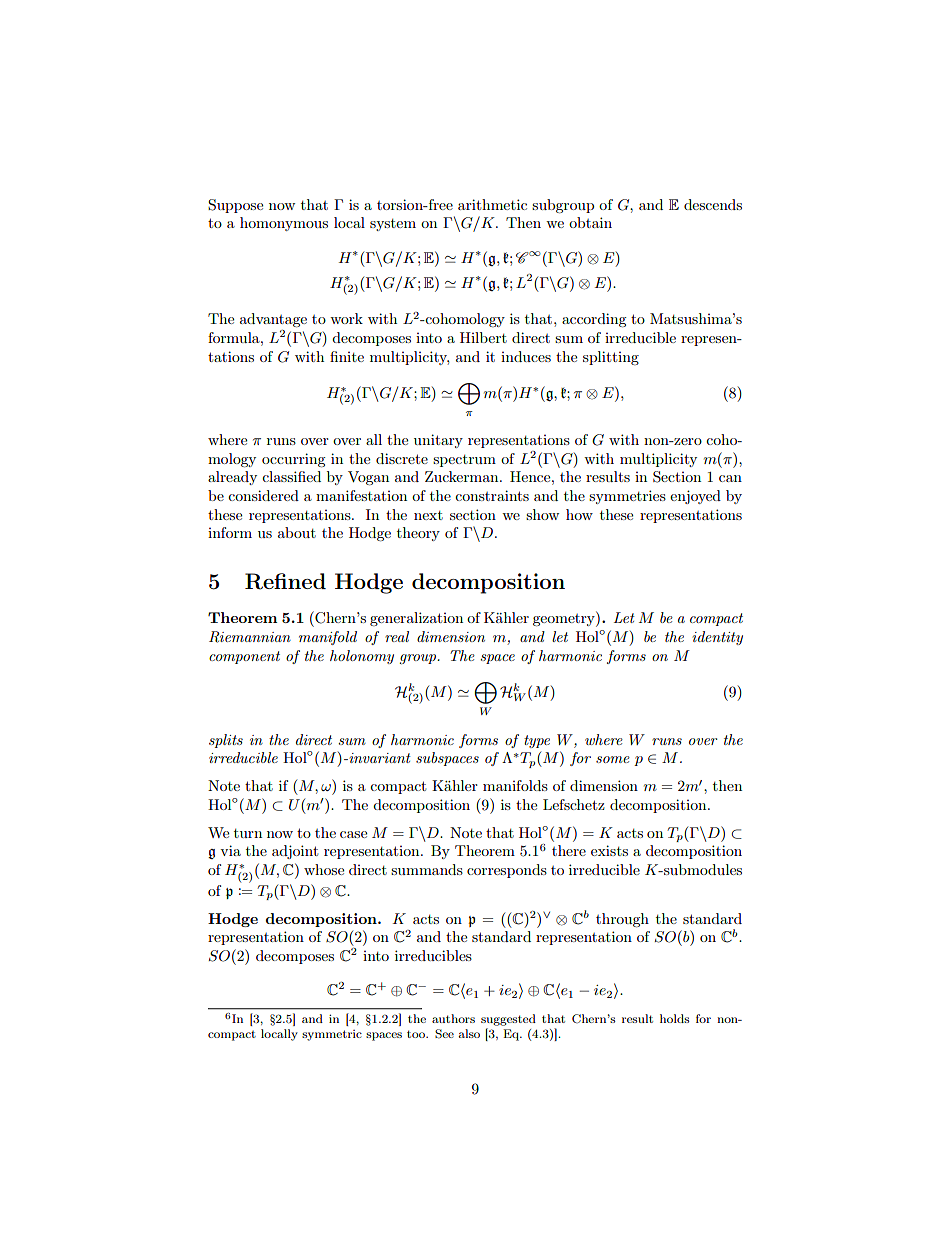 Image resolution: width=952 pixels, height=1233 pixels. I want to click on arithmetic, so click(492, 204).
